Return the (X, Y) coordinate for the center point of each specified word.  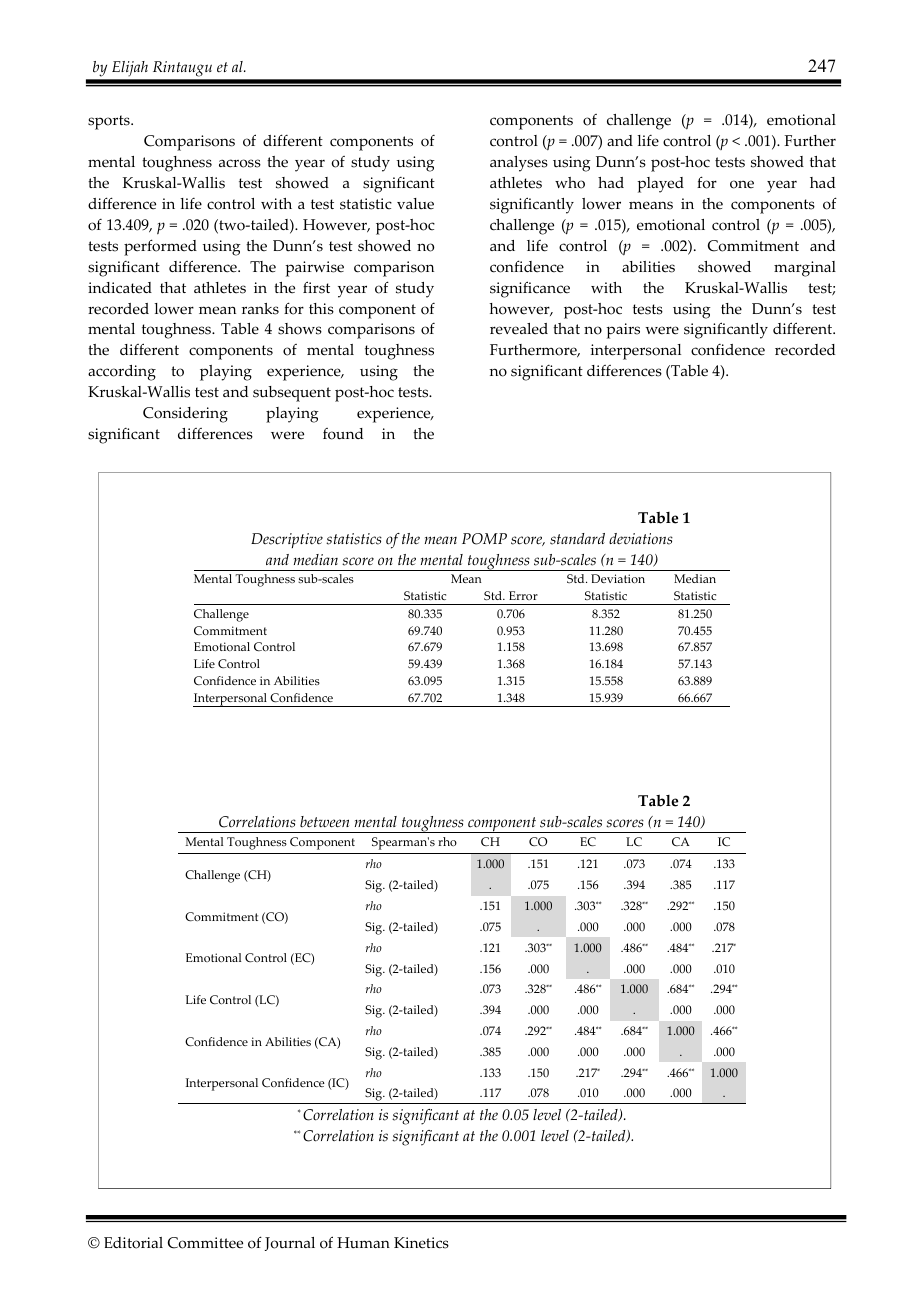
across (240, 163)
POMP (484, 539)
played (660, 185)
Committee (205, 1243)
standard (577, 539)
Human (363, 1243)
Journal (290, 1244)
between (324, 822)
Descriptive (287, 540)
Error (523, 595)
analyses (519, 164)
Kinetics (421, 1243)
